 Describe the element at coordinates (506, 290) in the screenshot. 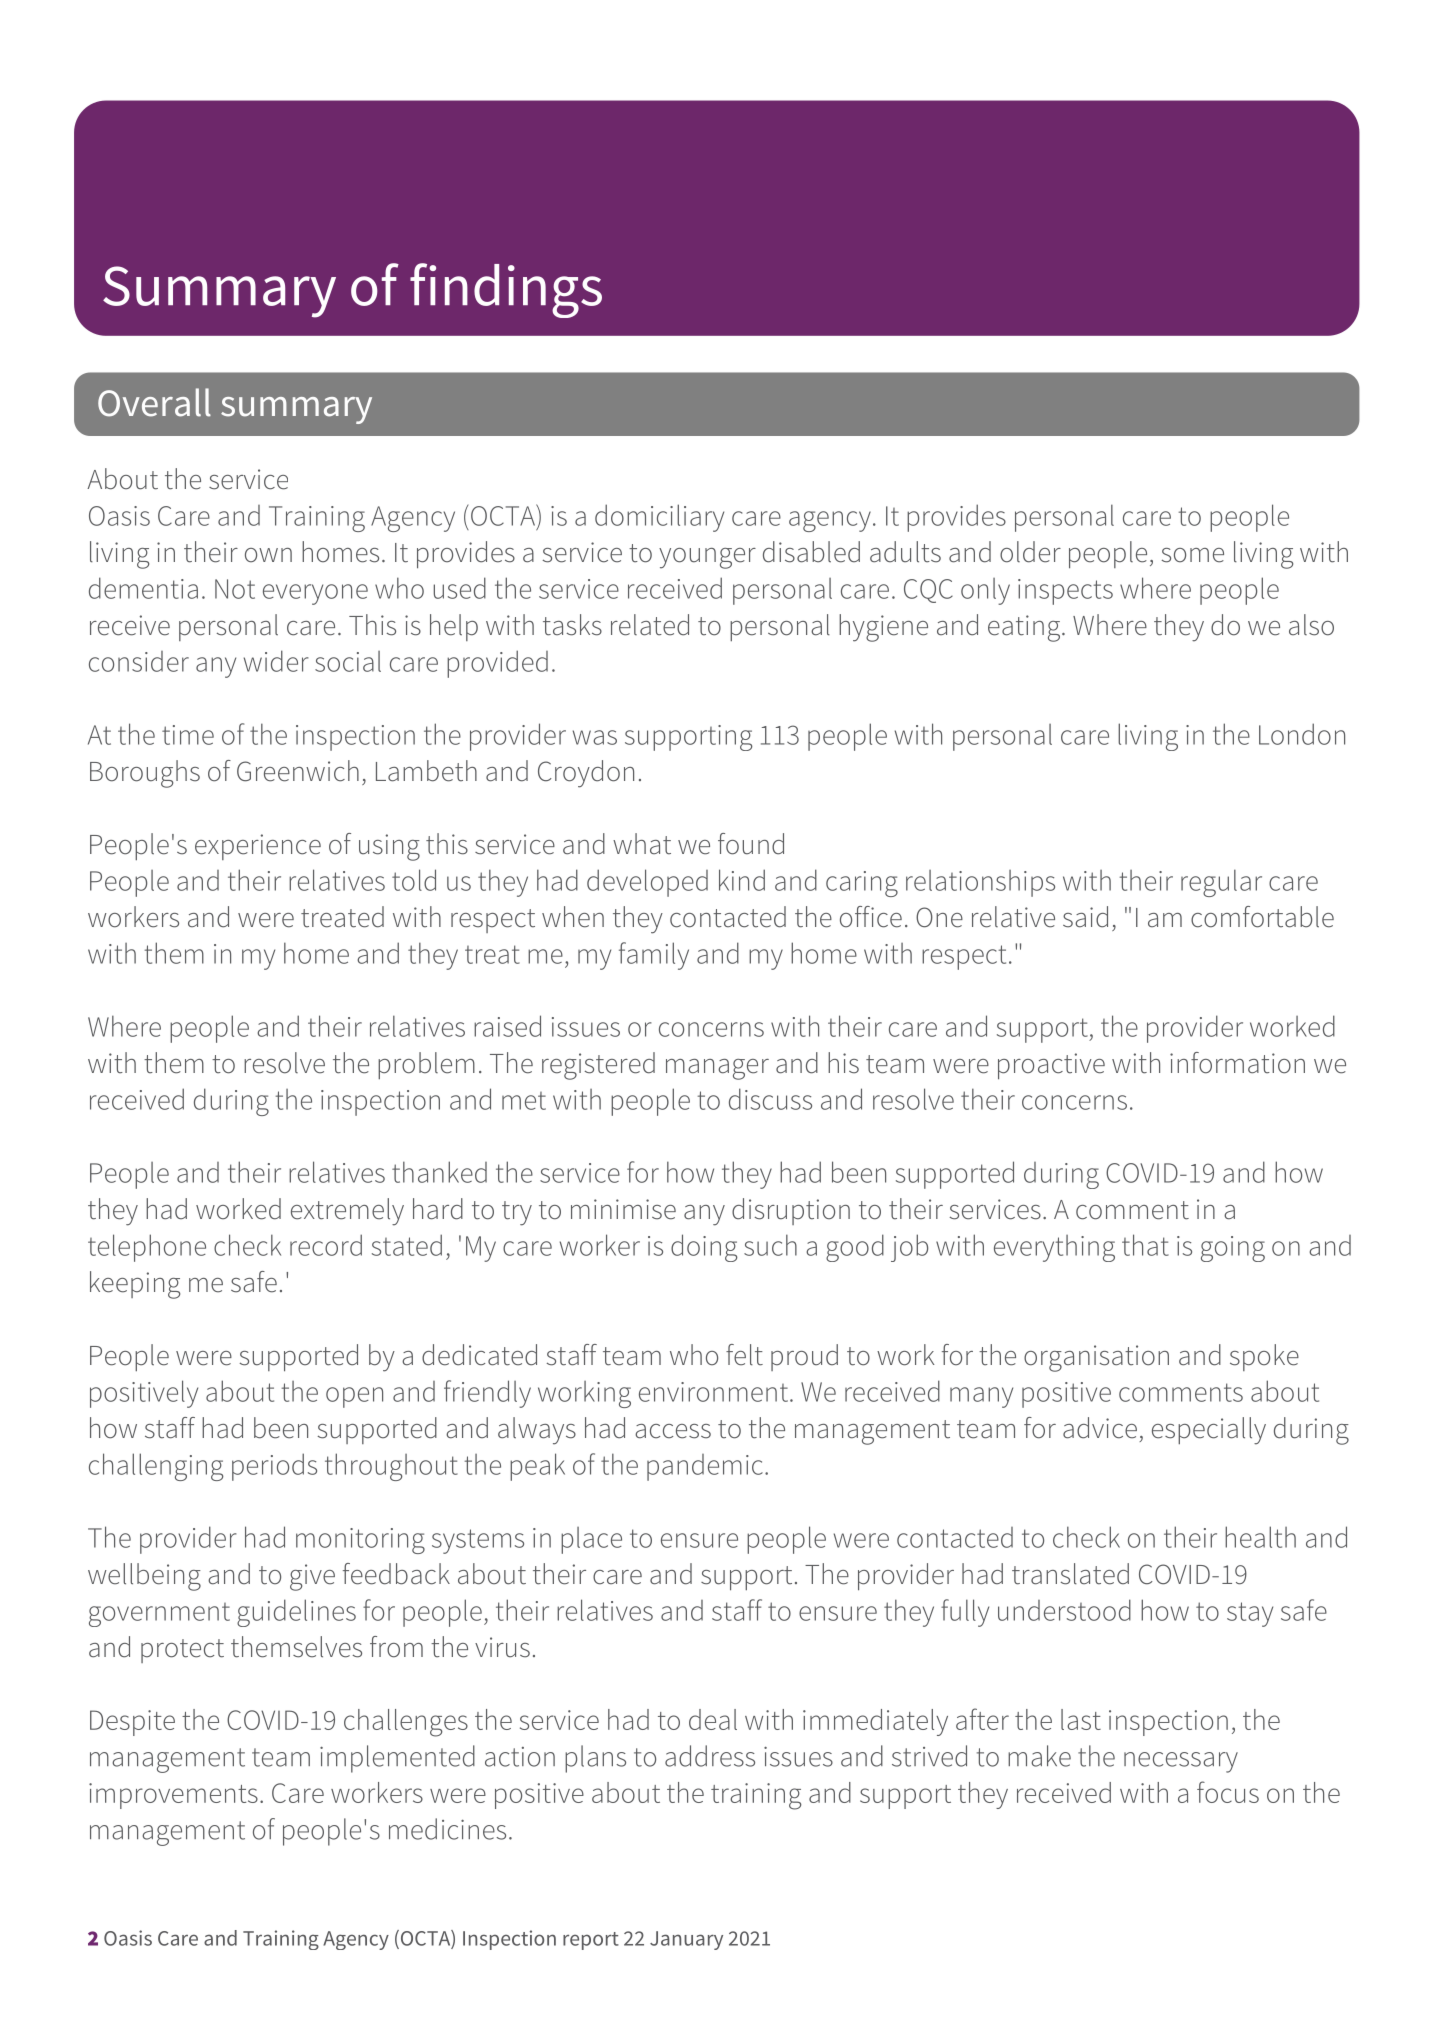

I see `findings` at that location.
